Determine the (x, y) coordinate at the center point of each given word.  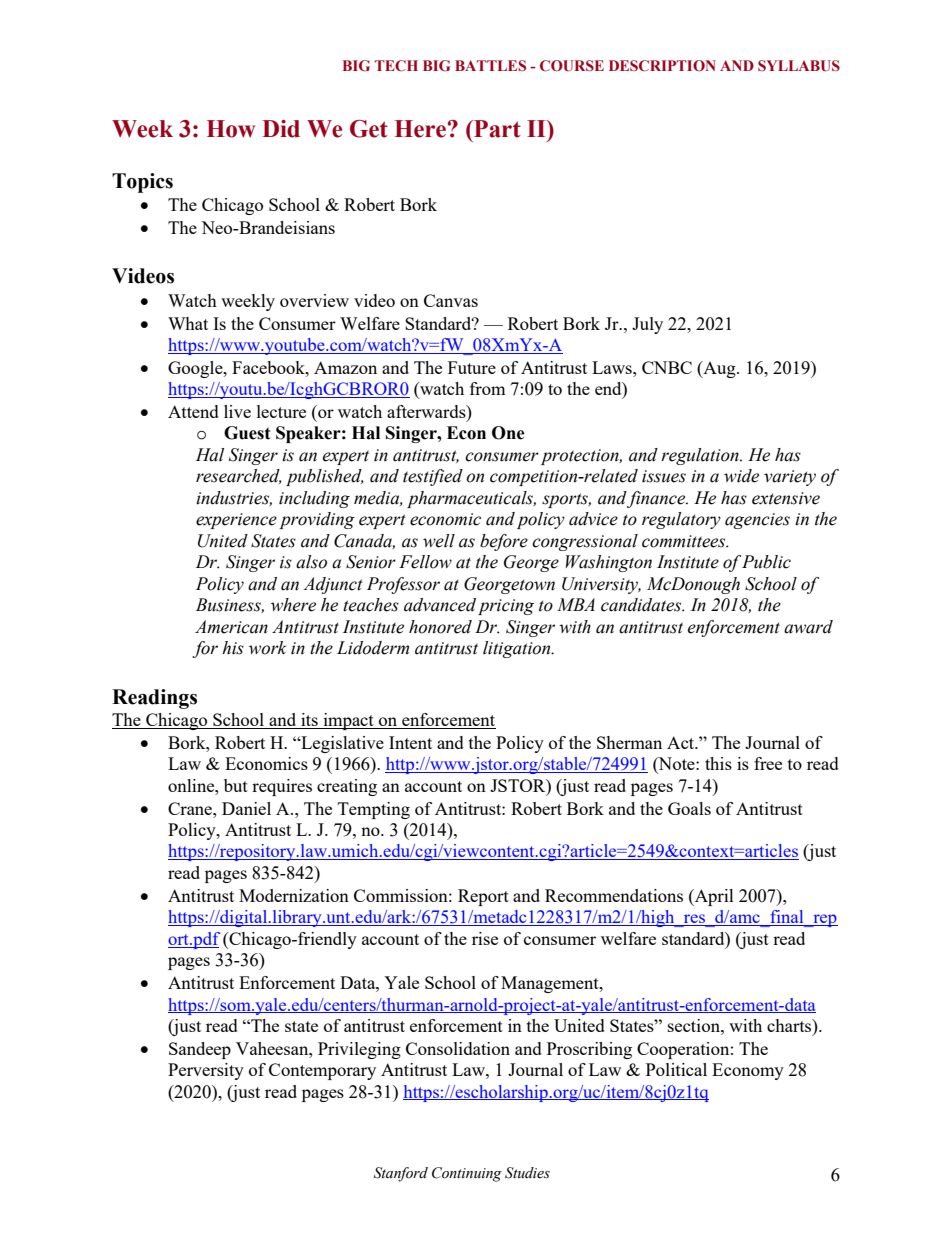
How (231, 129)
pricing (506, 607)
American (231, 627)
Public (766, 562)
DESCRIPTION (662, 66)
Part (496, 129)
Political (676, 1069)
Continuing (467, 1174)
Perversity (206, 1071)
